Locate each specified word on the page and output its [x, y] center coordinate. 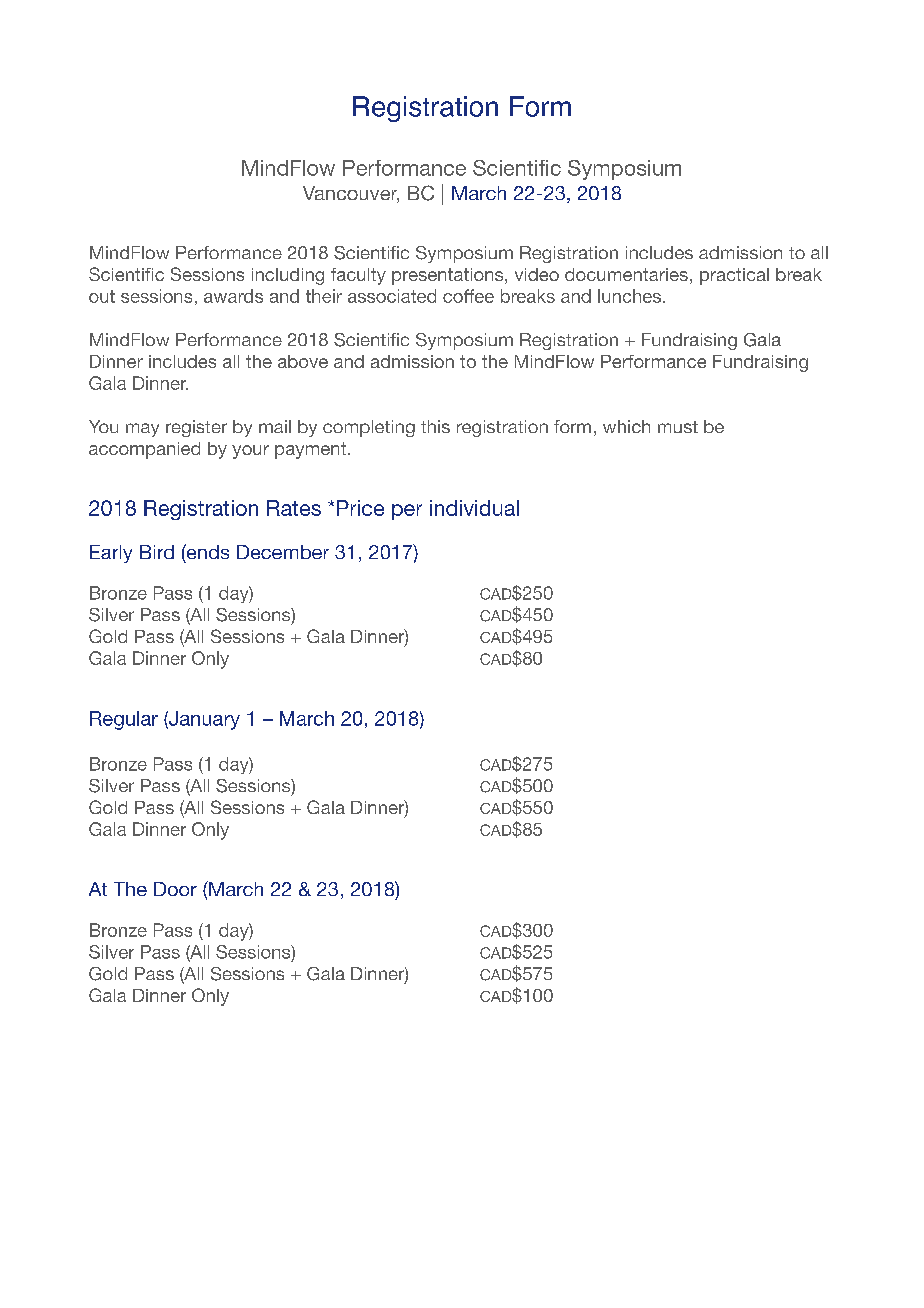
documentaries [626, 274]
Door [175, 889]
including [288, 276]
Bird [157, 552]
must [678, 427]
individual [474, 508]
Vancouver [351, 194]
